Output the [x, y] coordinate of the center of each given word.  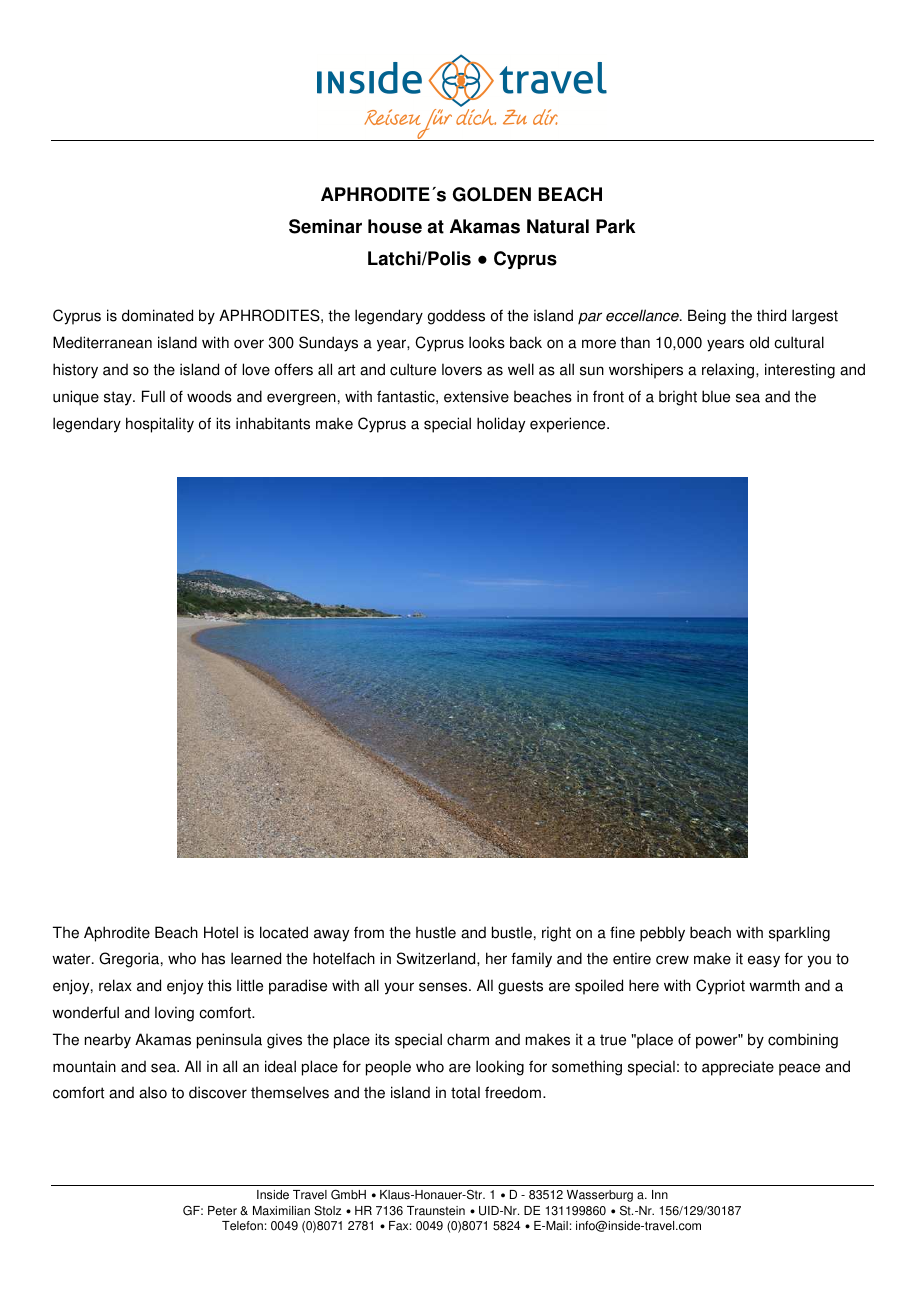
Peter [222, 1211]
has [213, 958]
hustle [436, 932]
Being [707, 317]
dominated [157, 315]
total [465, 1092]
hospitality [160, 425]
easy [764, 961]
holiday [501, 425]
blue [716, 396]
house [395, 226]
